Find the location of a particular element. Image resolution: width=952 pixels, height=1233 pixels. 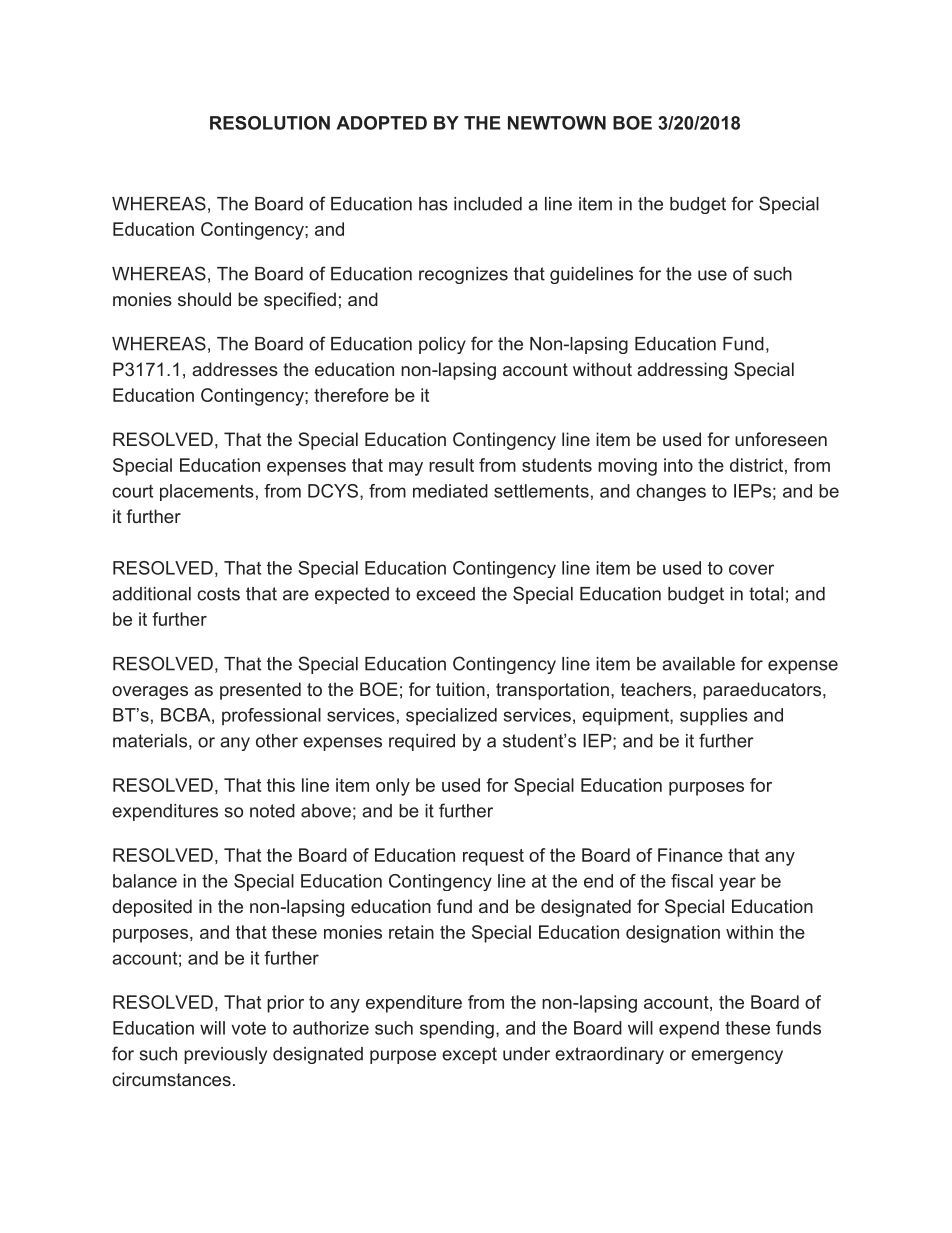

NEWTOWN is located at coordinates (557, 123).
